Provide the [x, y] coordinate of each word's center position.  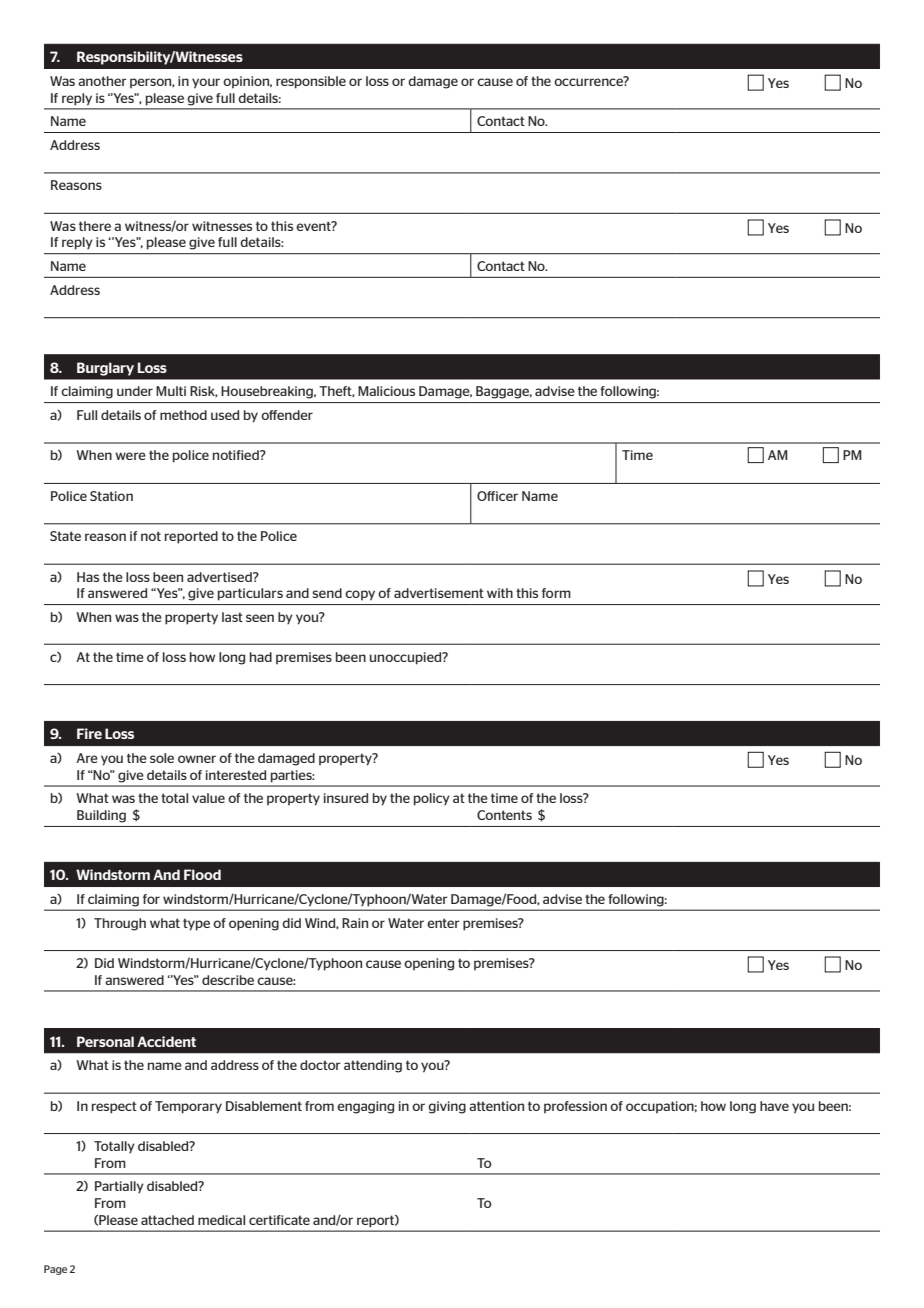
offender [287, 415]
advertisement [439, 593]
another [102, 81]
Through [120, 924]
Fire [89, 733]
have [774, 1106]
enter [443, 923]
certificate [279, 1220]
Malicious [386, 391]
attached [167, 1220]
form [556, 593]
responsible [311, 82]
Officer [497, 496]
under [135, 391]
